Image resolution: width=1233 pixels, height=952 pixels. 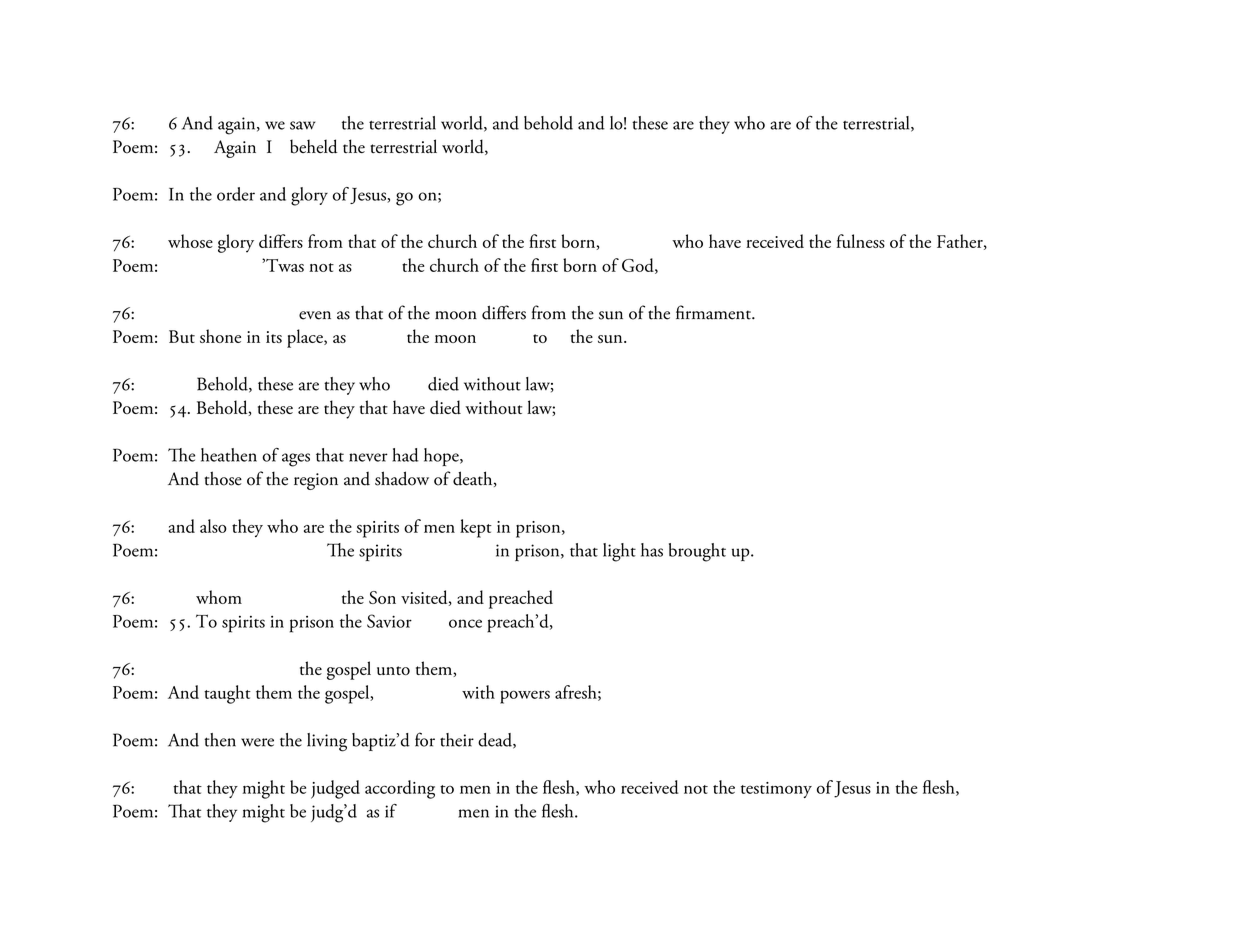 I want to click on their, so click(x=457, y=740).
